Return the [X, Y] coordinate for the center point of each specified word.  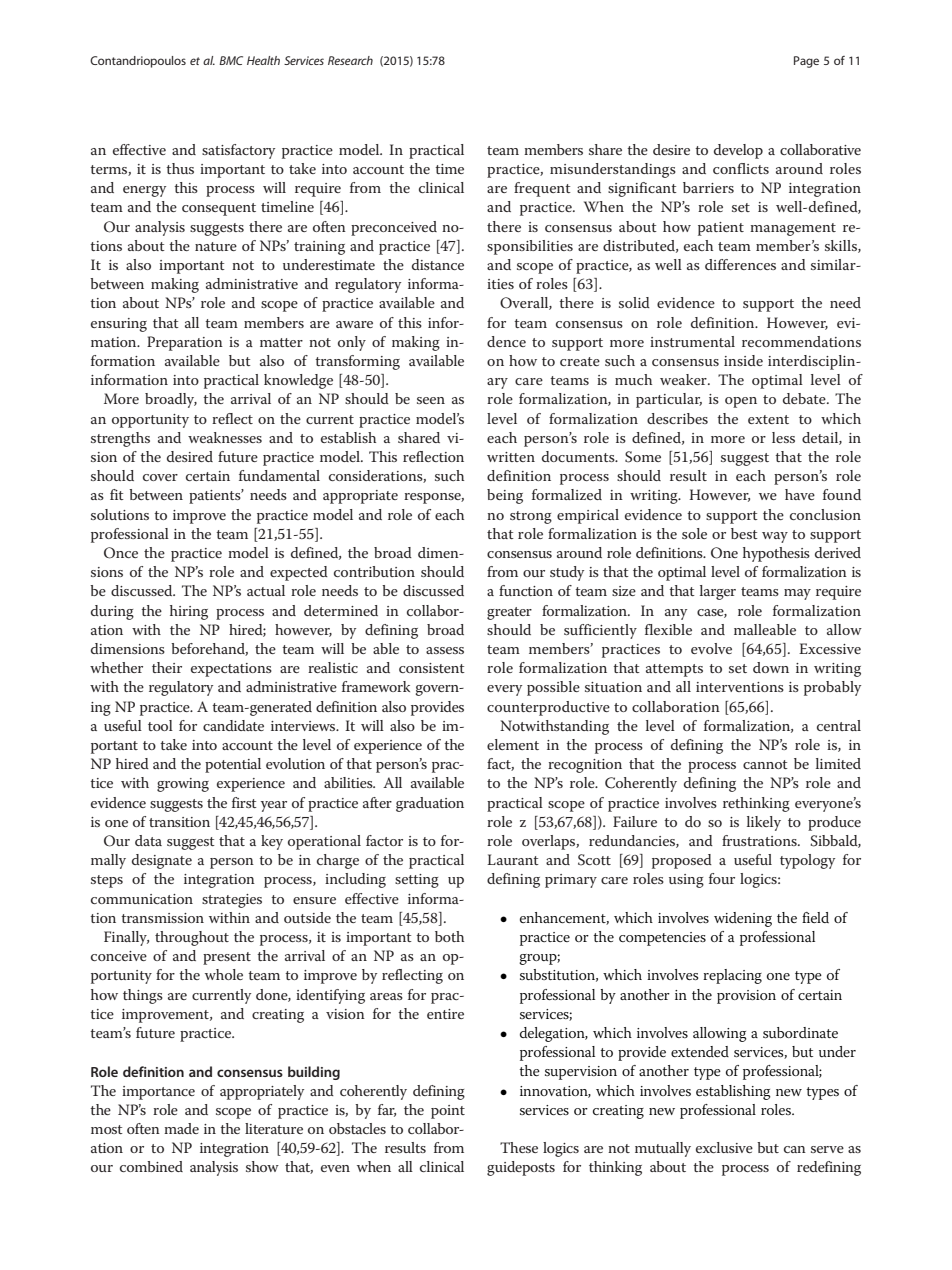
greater [509, 613]
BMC [231, 60]
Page [806, 62]
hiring [189, 612]
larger [718, 592]
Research [350, 60]
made [181, 1128]
